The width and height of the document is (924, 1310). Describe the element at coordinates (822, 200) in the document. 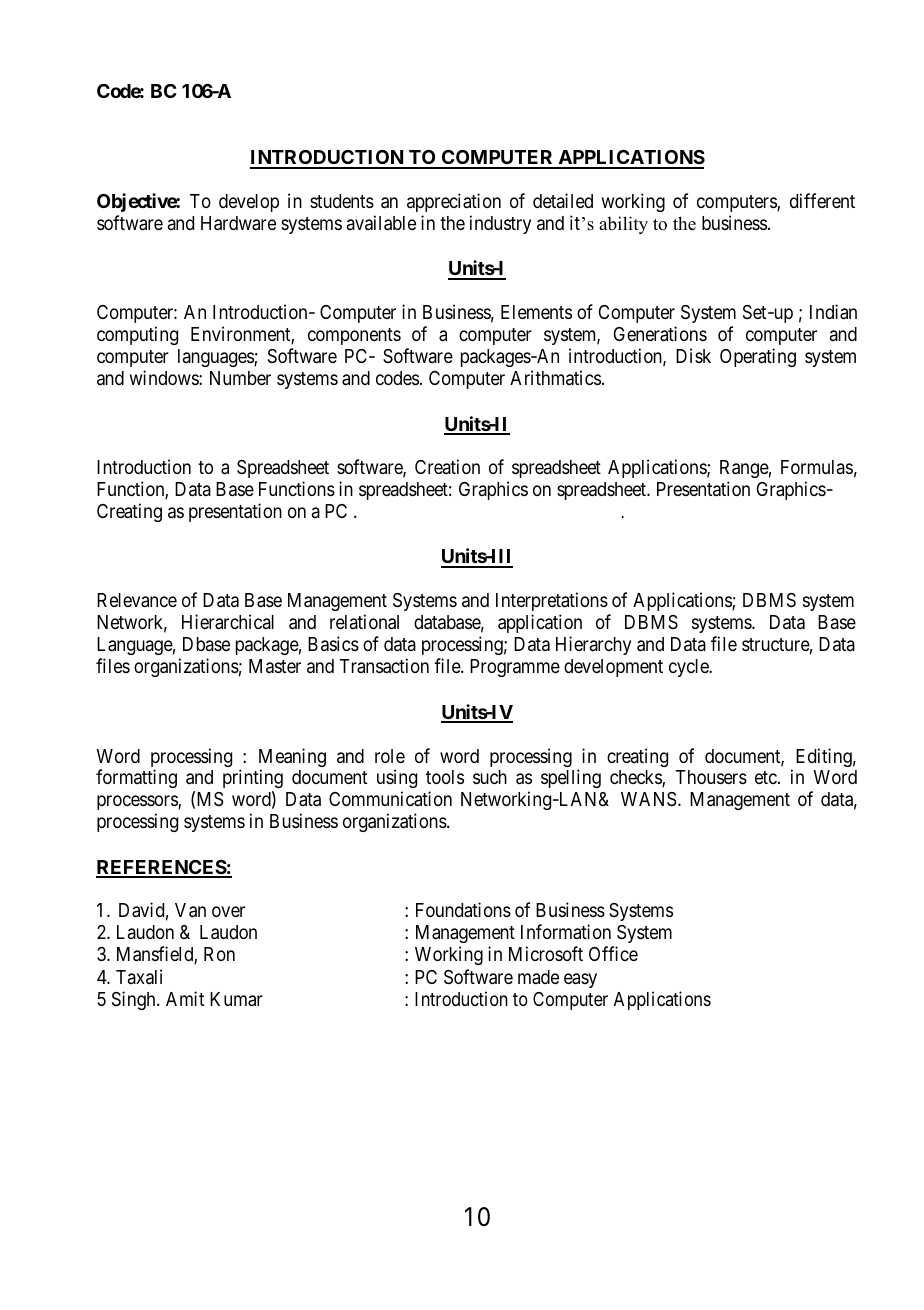

I see `different` at that location.
